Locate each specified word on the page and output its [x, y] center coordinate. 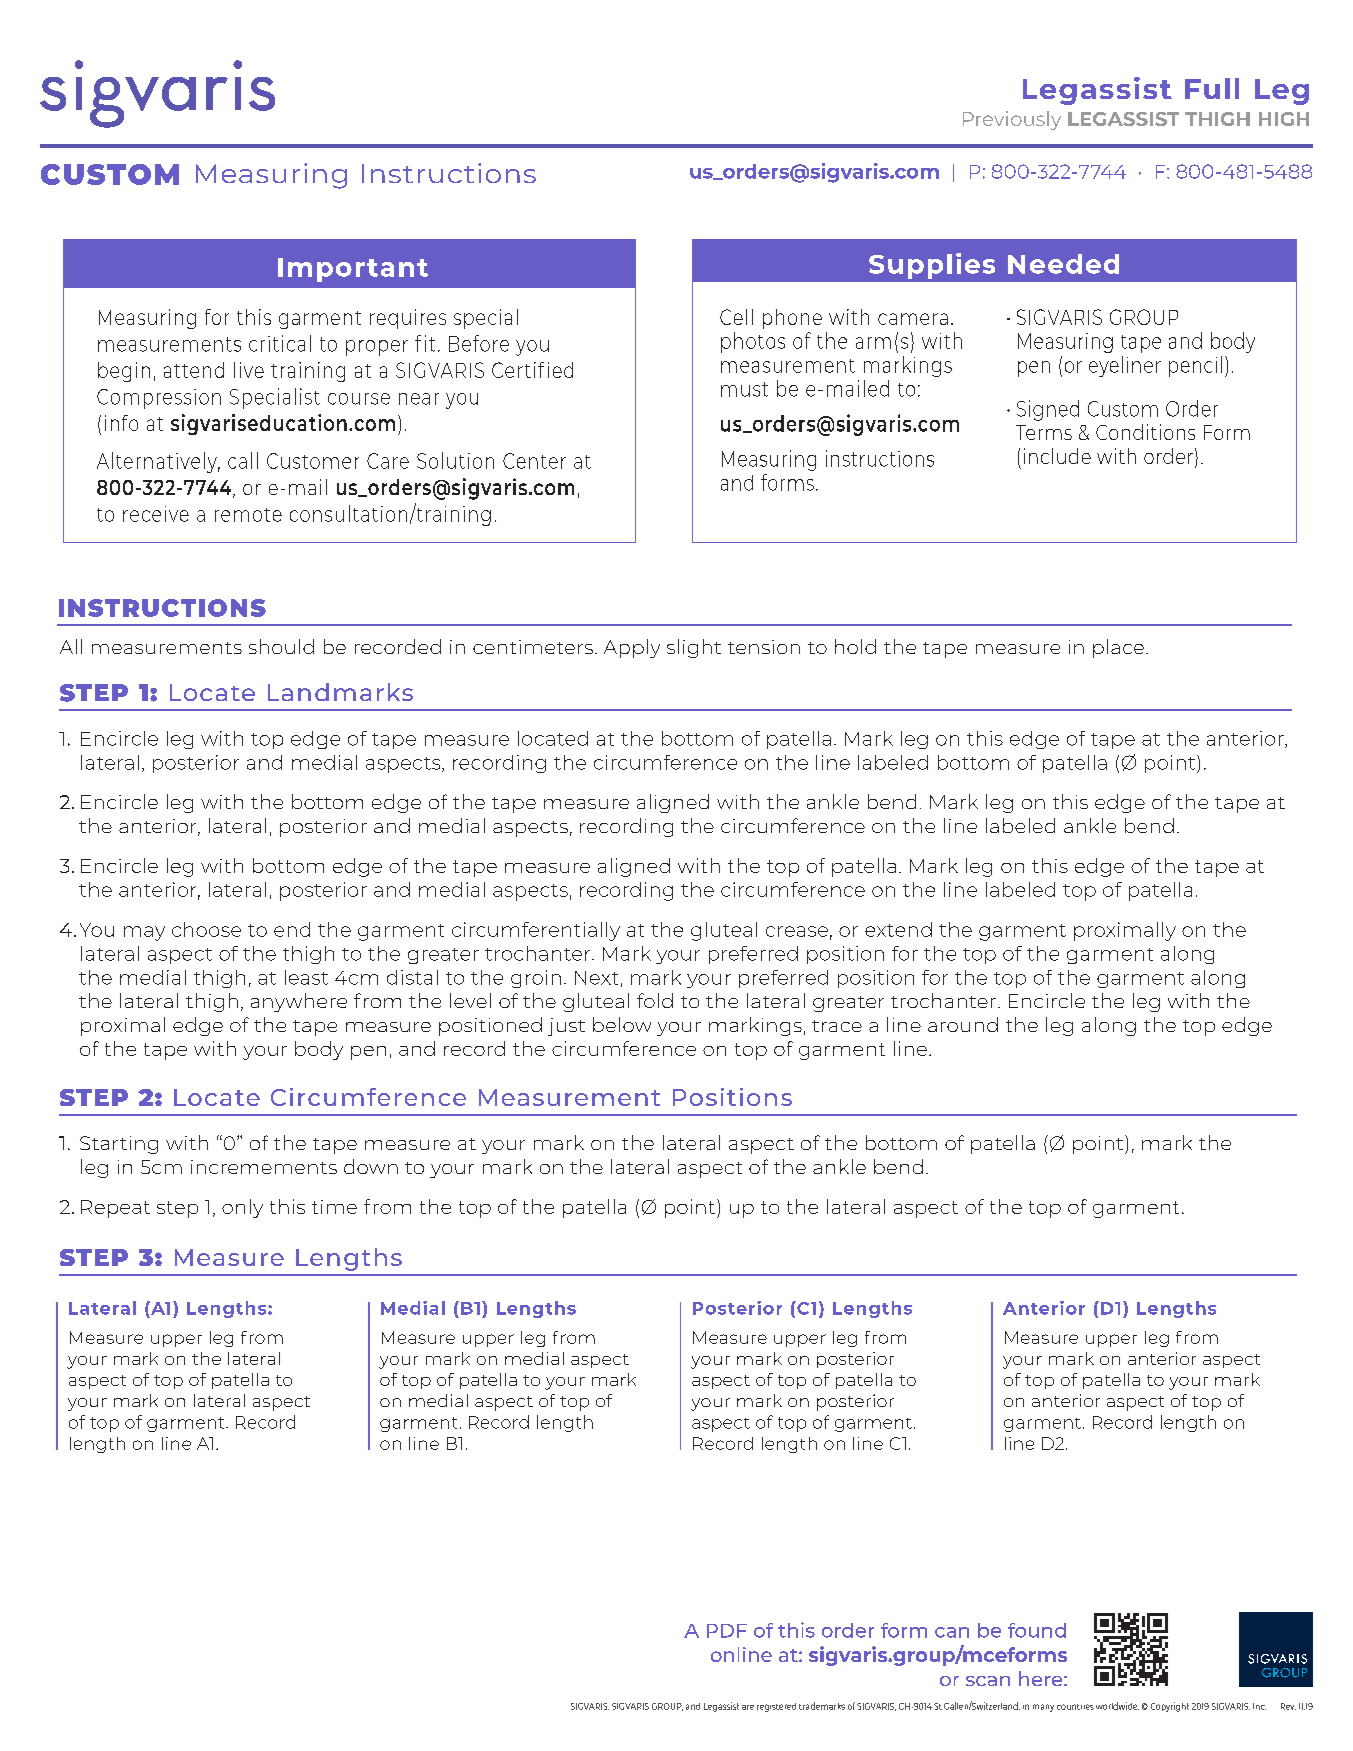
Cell [736, 317]
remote [248, 515]
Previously [1012, 120]
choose [206, 929]
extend [898, 929]
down [371, 1166]
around [963, 1024]
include [1057, 456]
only [242, 1208]
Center [534, 461]
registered [776, 1707]
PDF [727, 1631]
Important [353, 270]
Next [596, 978]
